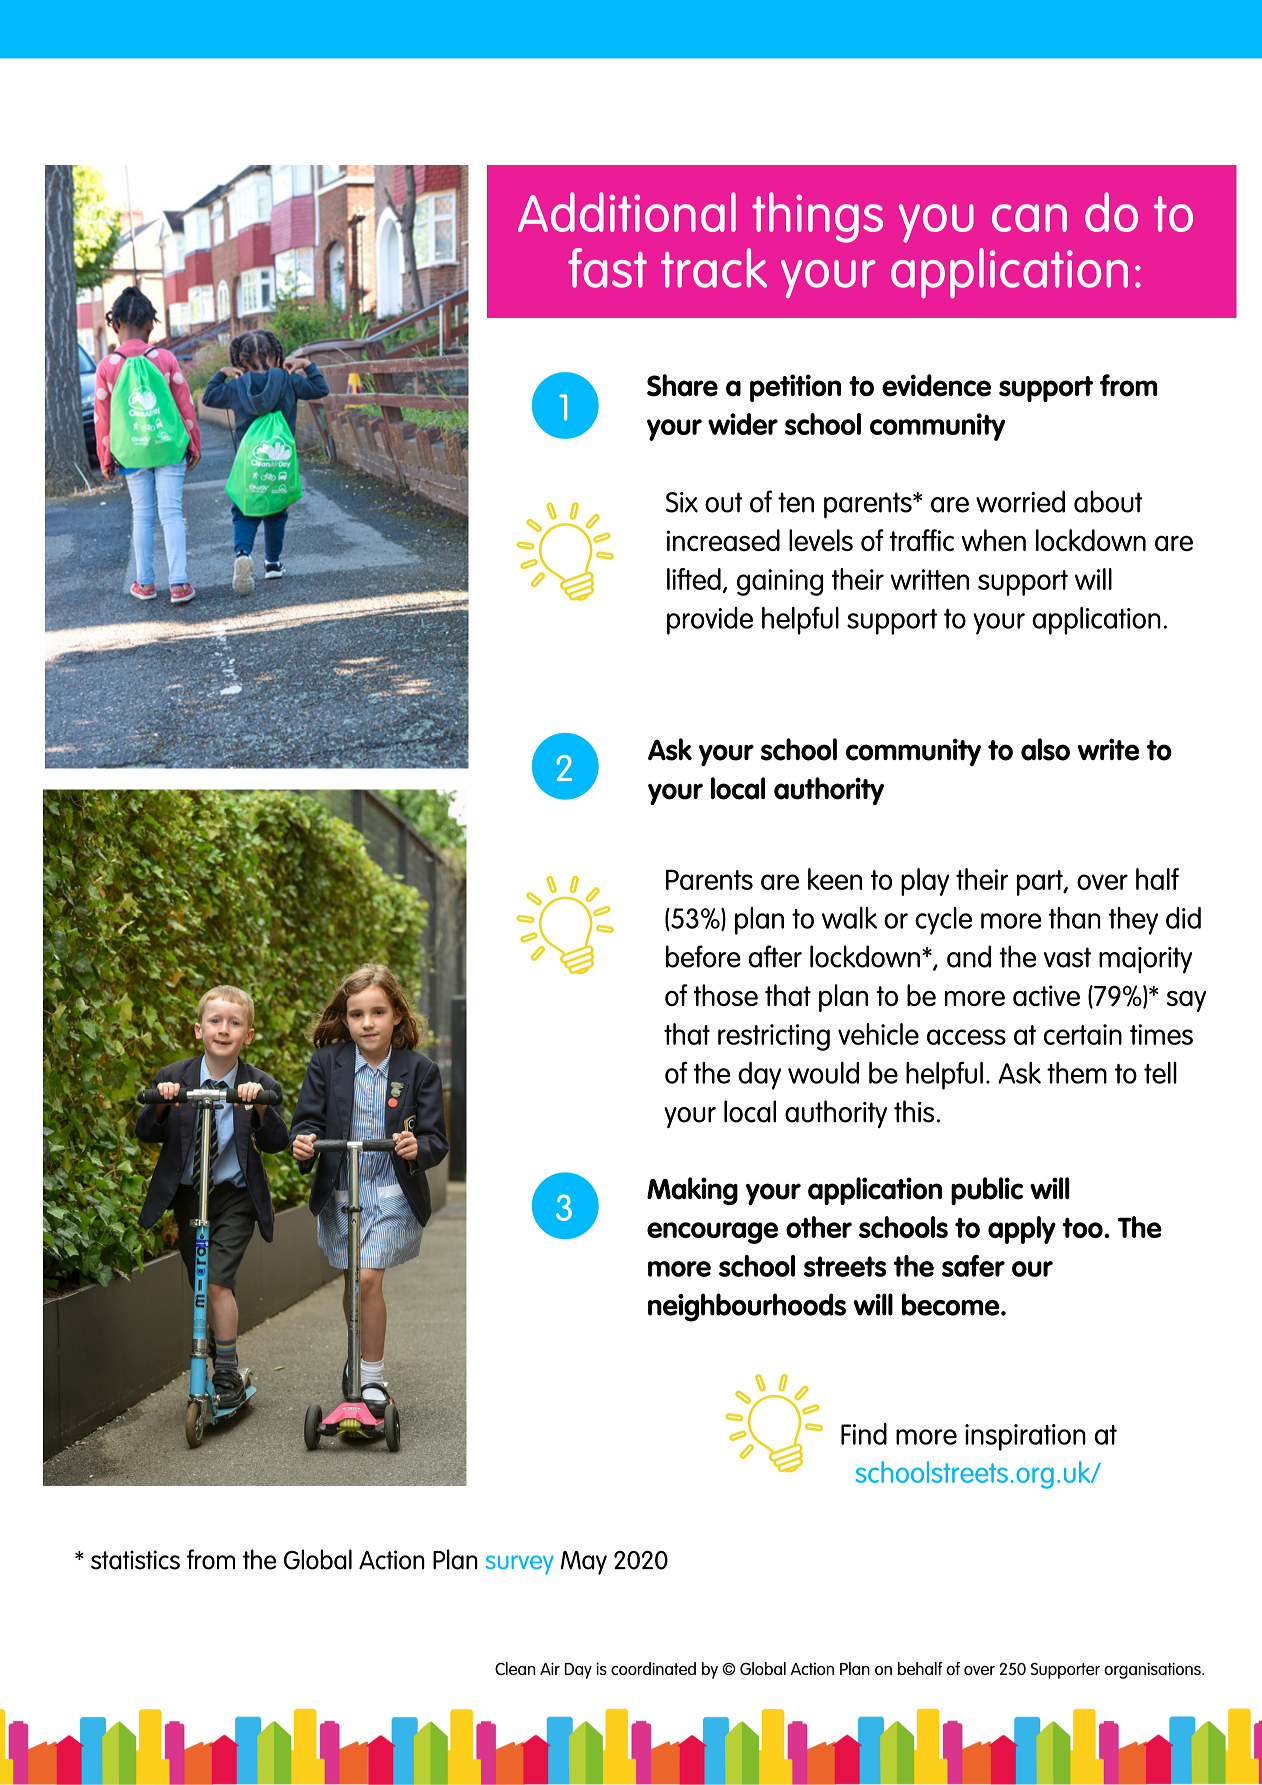  Describe the element at coordinates (653, 1668) in the document. I see `coordinated` at that location.
